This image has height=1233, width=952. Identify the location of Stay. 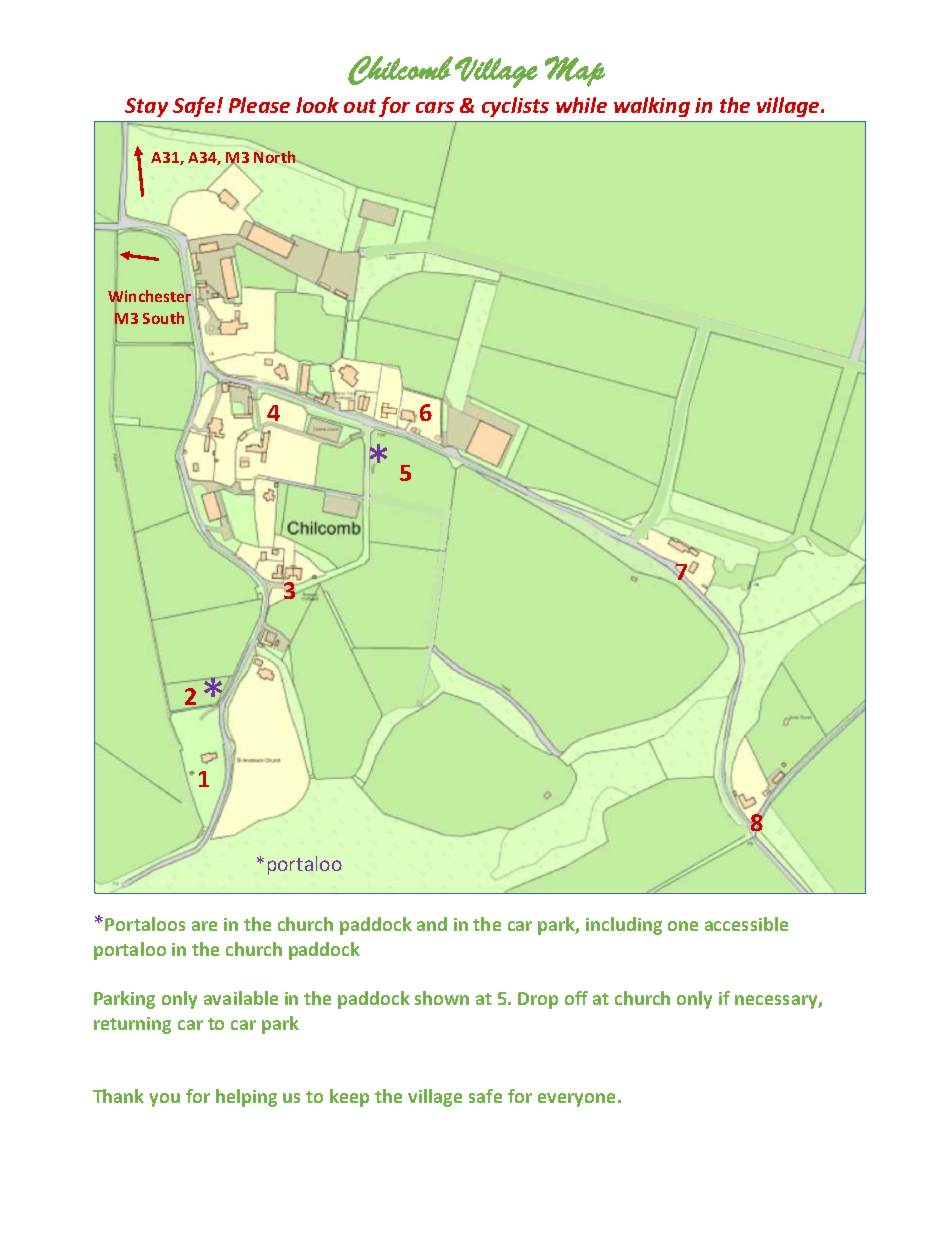
(146, 107).
